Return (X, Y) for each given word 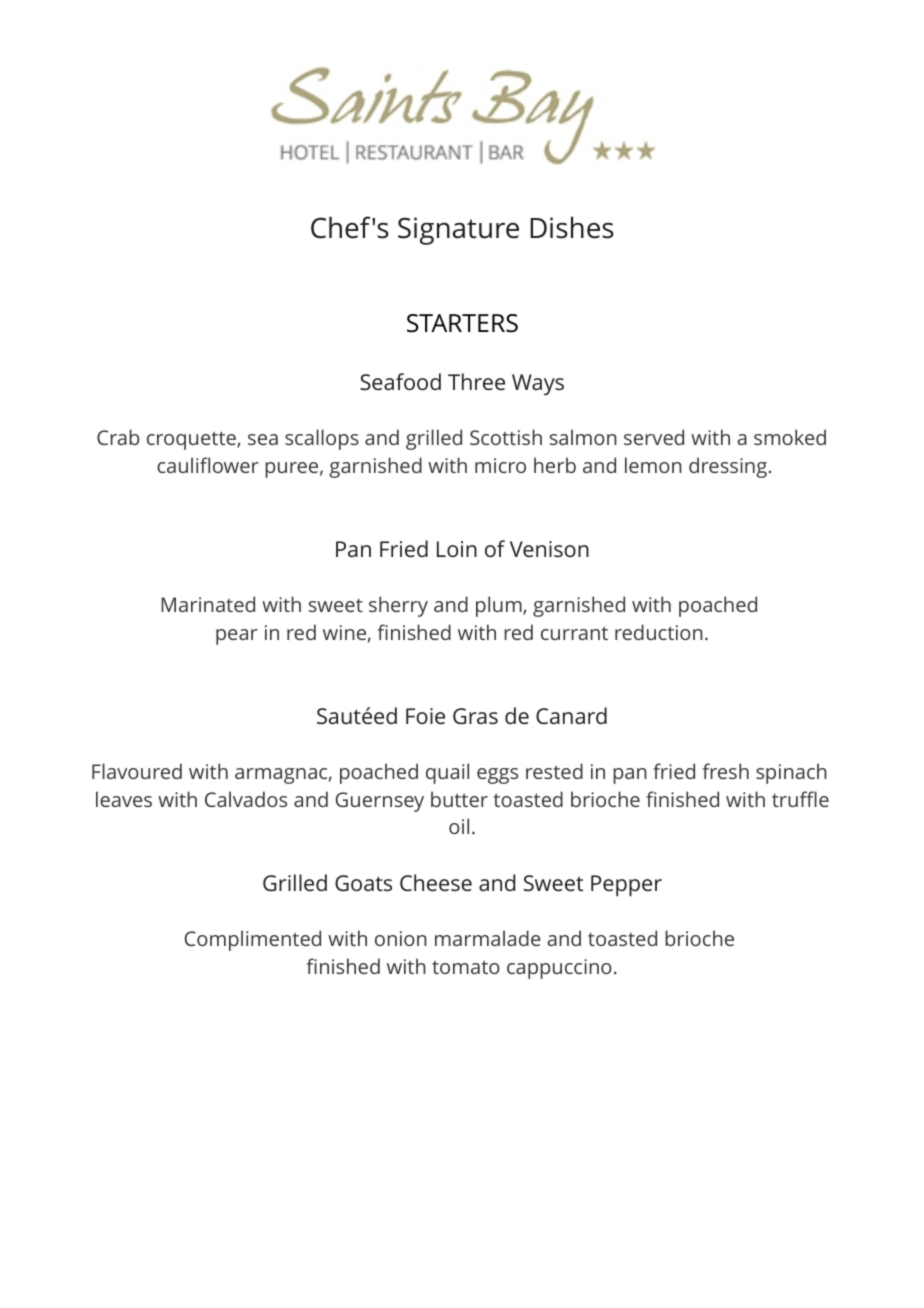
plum (500, 606)
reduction (659, 632)
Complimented (253, 940)
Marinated (208, 604)
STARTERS (462, 323)
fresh (726, 771)
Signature (458, 231)
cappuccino (559, 969)
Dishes (572, 227)
